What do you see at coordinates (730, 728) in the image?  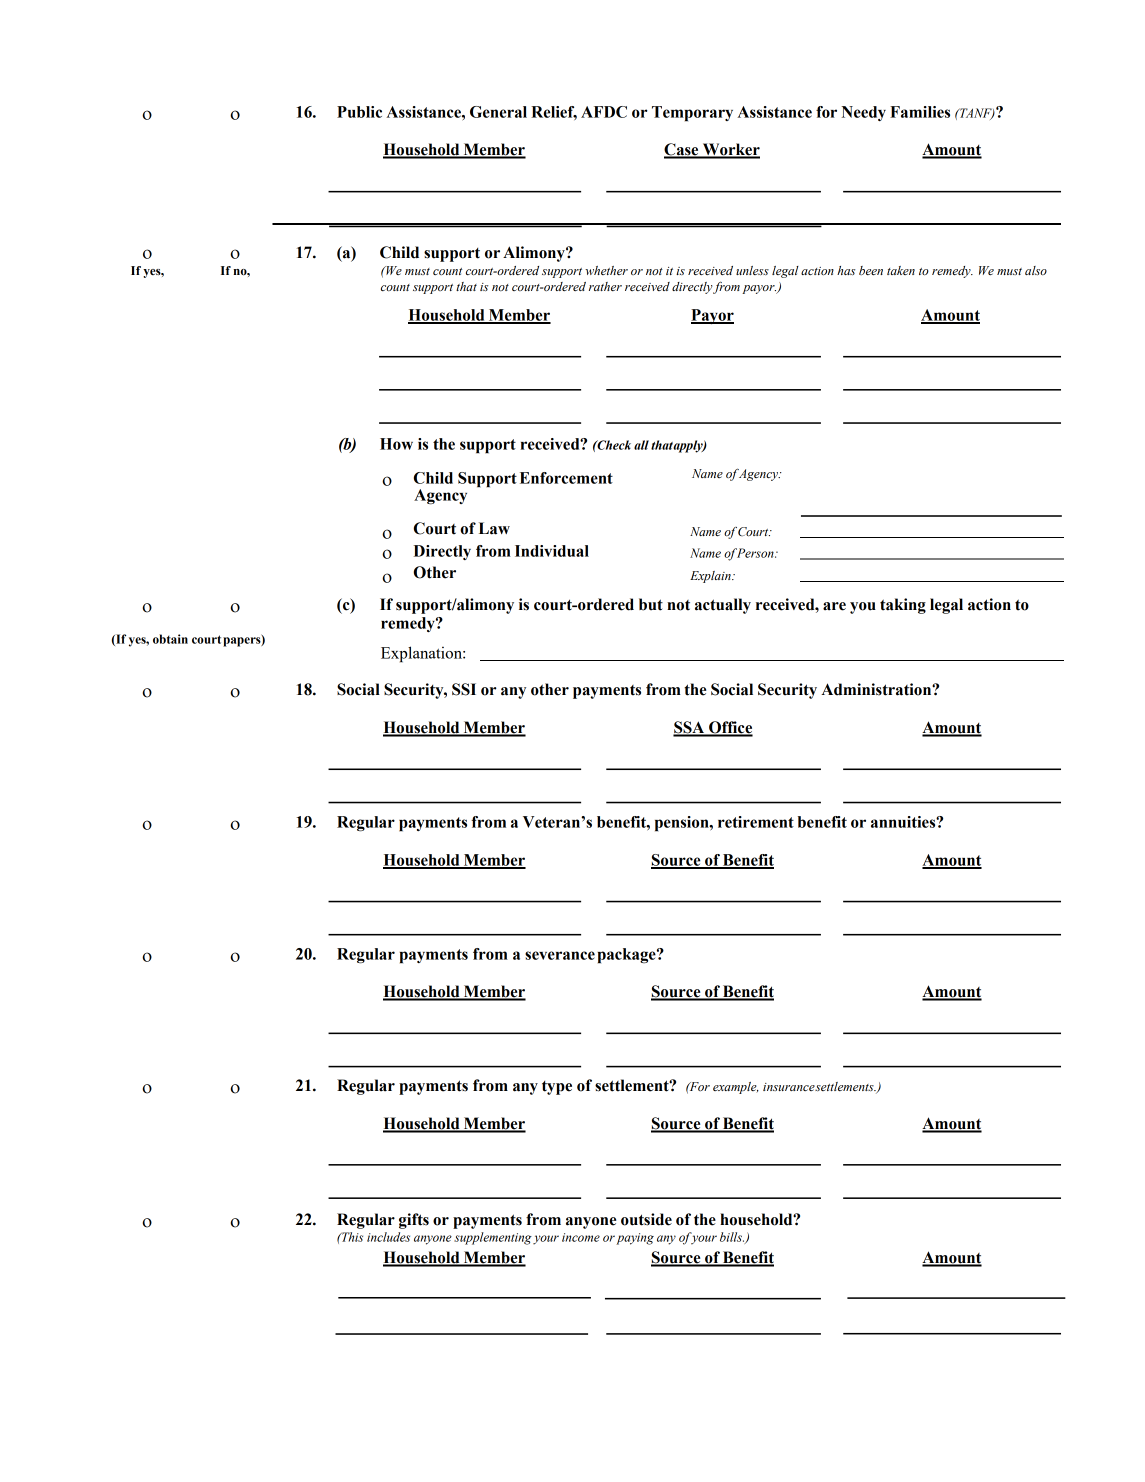 I see `Office` at bounding box center [730, 728].
